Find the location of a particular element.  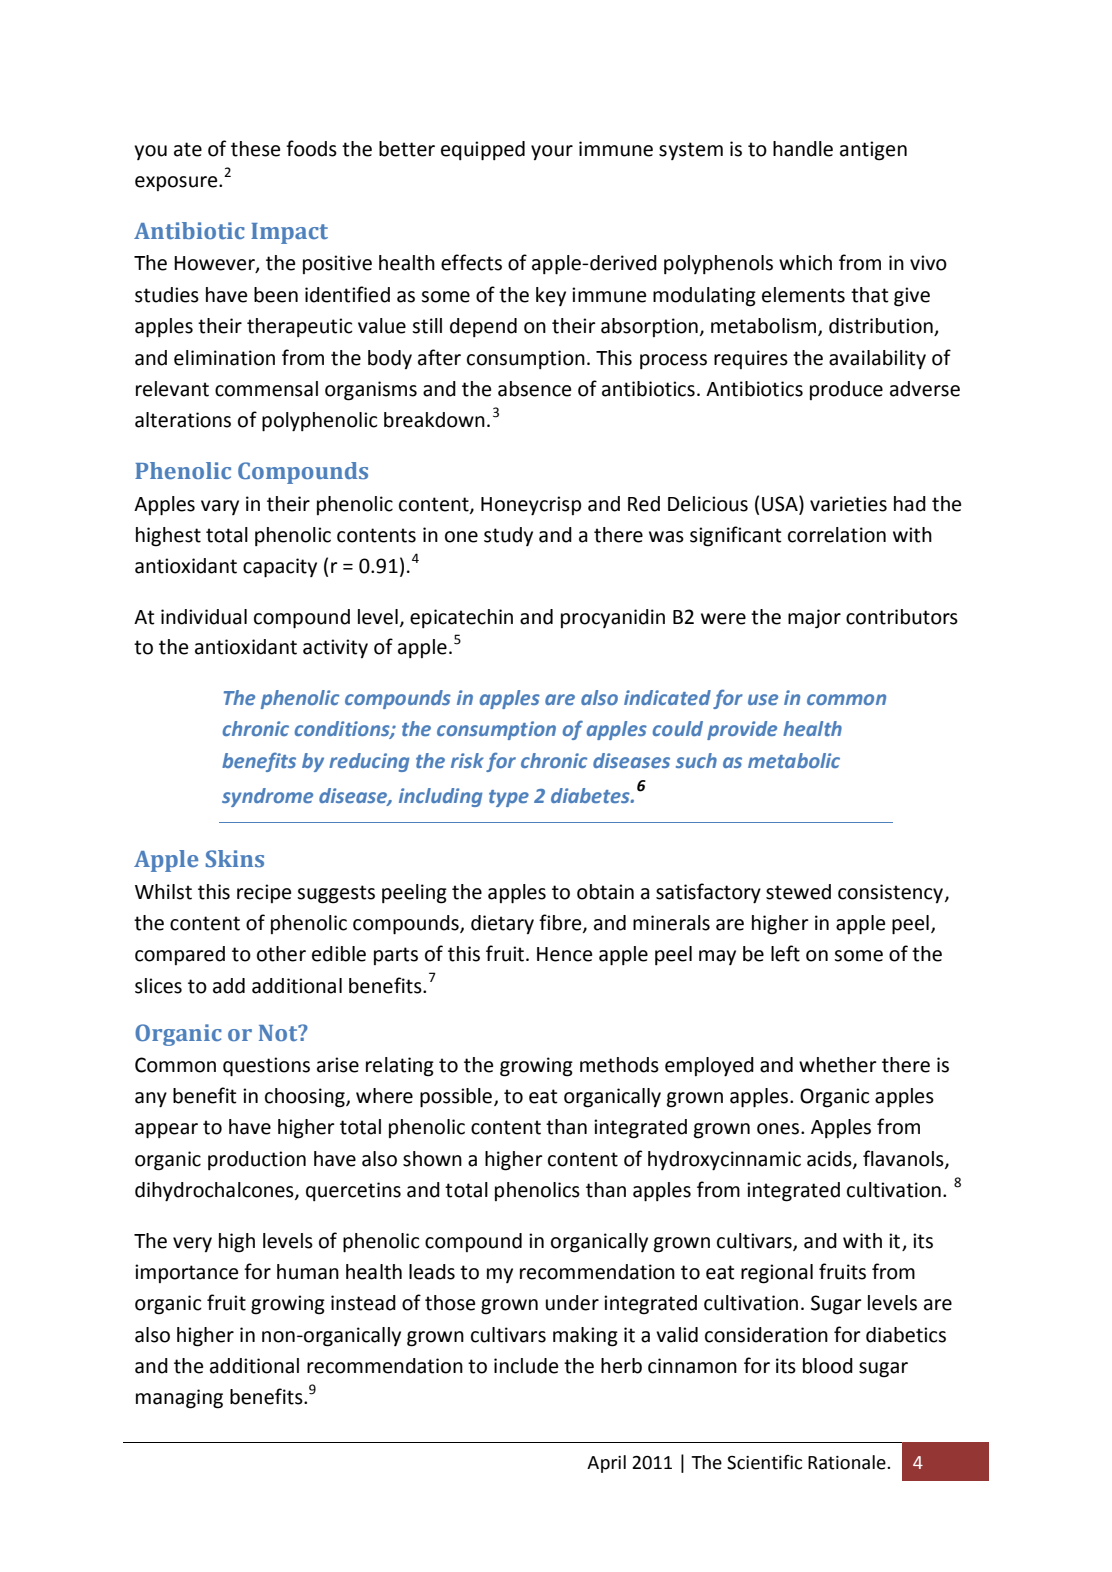

varieties is located at coordinates (848, 504).
